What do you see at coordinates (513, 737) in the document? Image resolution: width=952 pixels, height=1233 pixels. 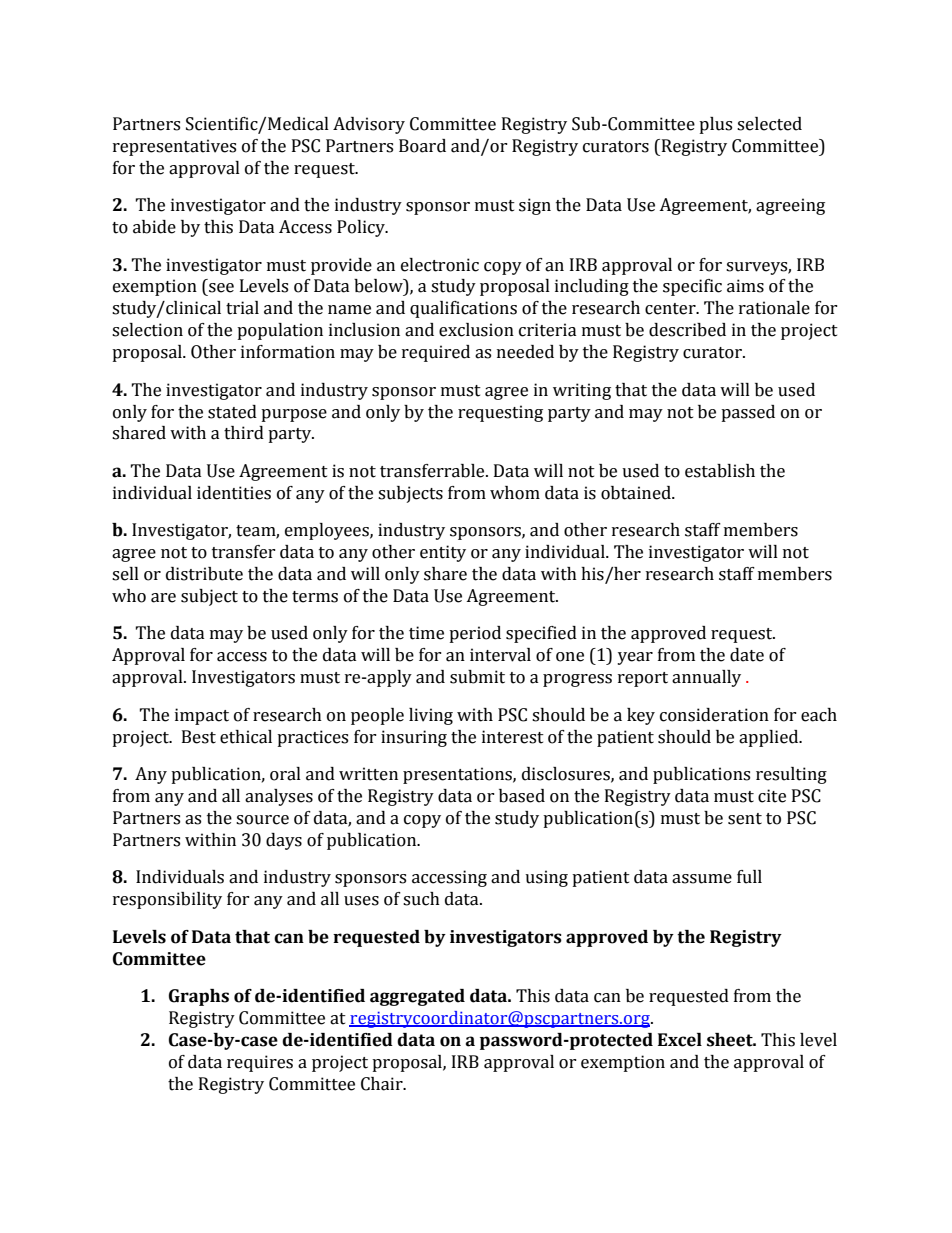 I see `interest` at bounding box center [513, 737].
